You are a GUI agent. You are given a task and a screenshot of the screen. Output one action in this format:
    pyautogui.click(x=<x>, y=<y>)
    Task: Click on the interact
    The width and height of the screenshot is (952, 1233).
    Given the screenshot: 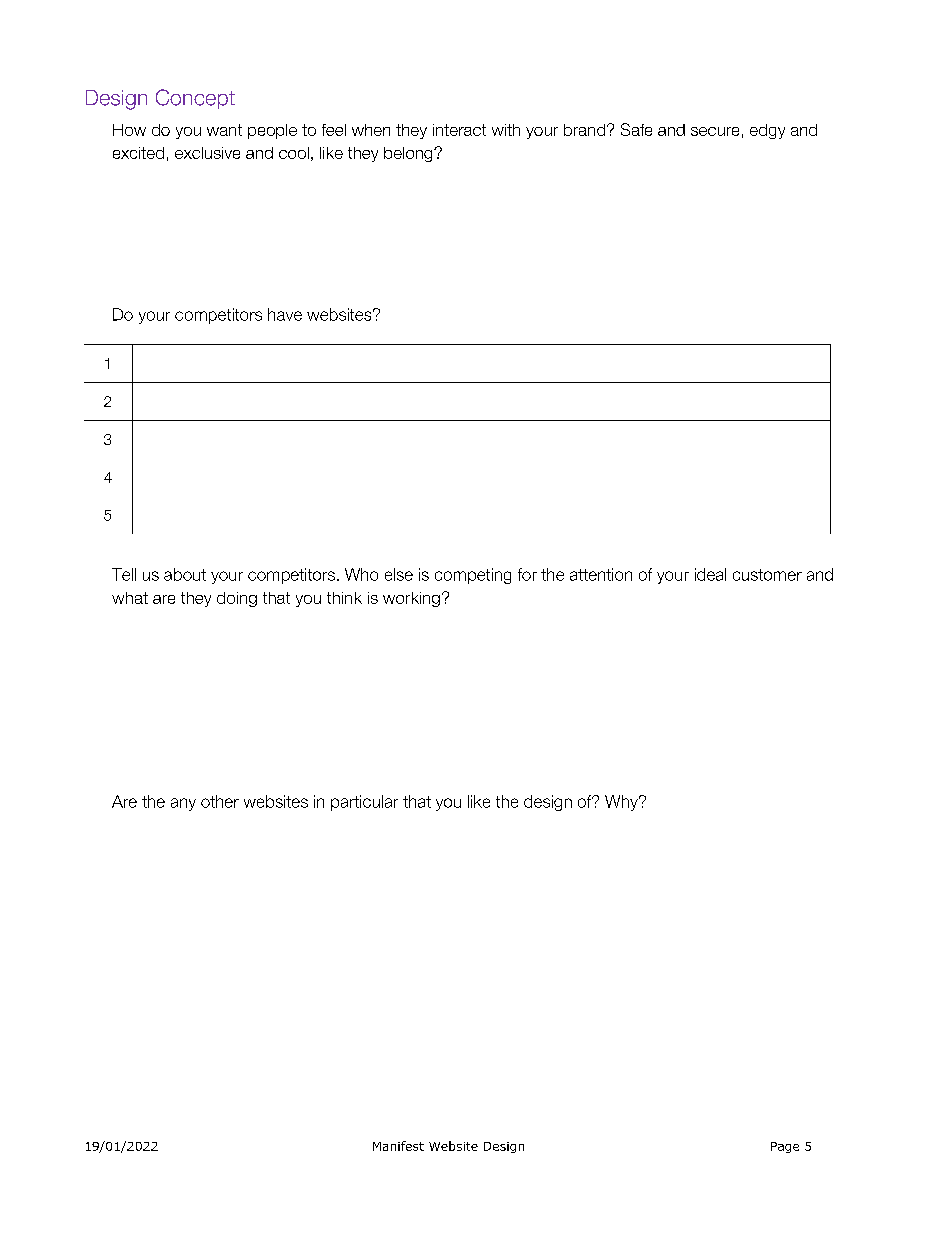 What is the action you would take?
    pyautogui.click(x=459, y=130)
